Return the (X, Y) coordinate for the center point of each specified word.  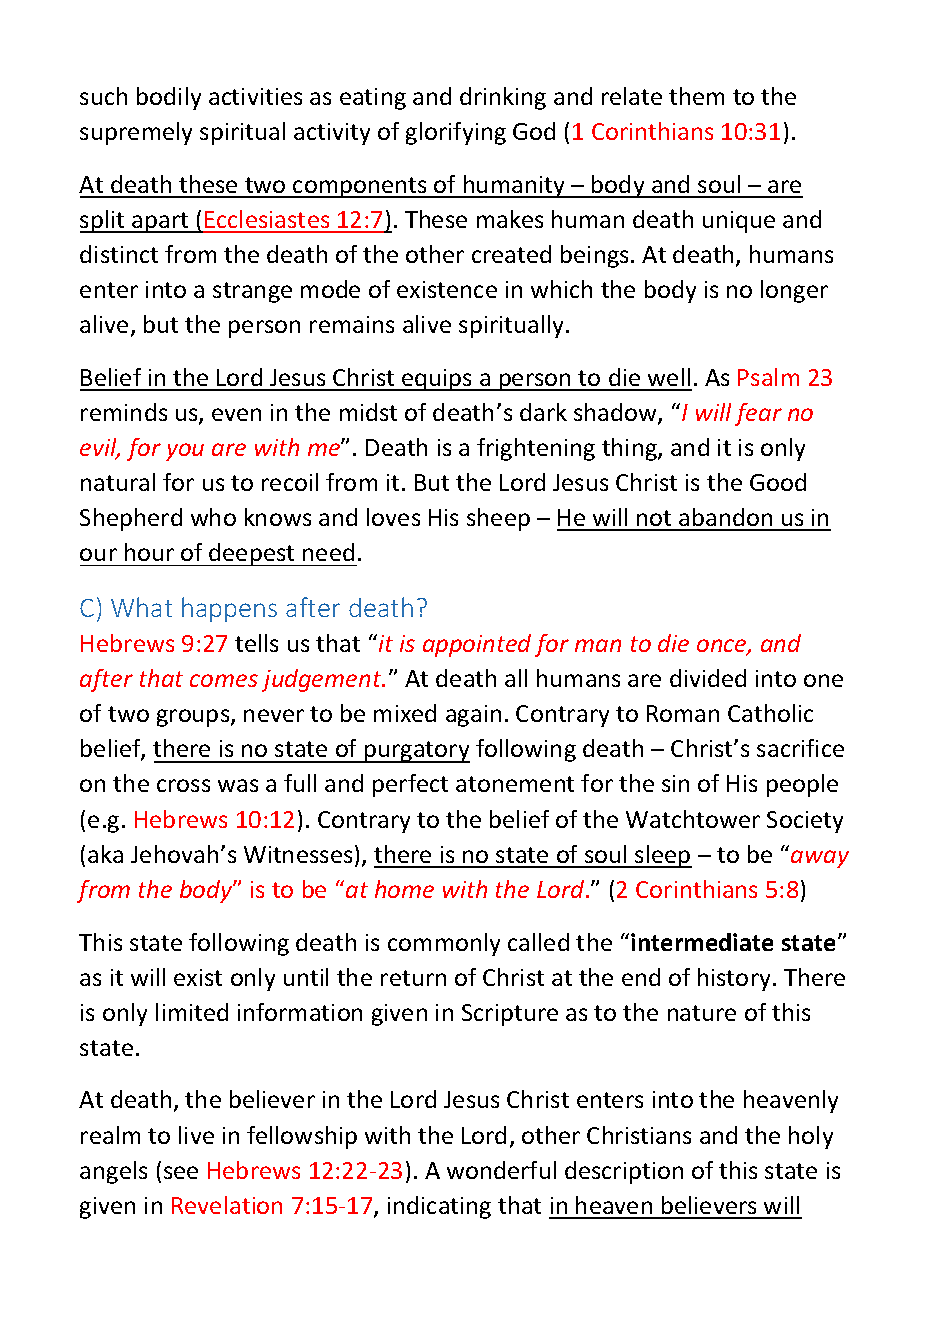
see (181, 1172)
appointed (477, 645)
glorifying (456, 133)
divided (708, 678)
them (696, 96)
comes (224, 680)
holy (811, 1137)
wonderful (501, 1170)
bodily (169, 98)
